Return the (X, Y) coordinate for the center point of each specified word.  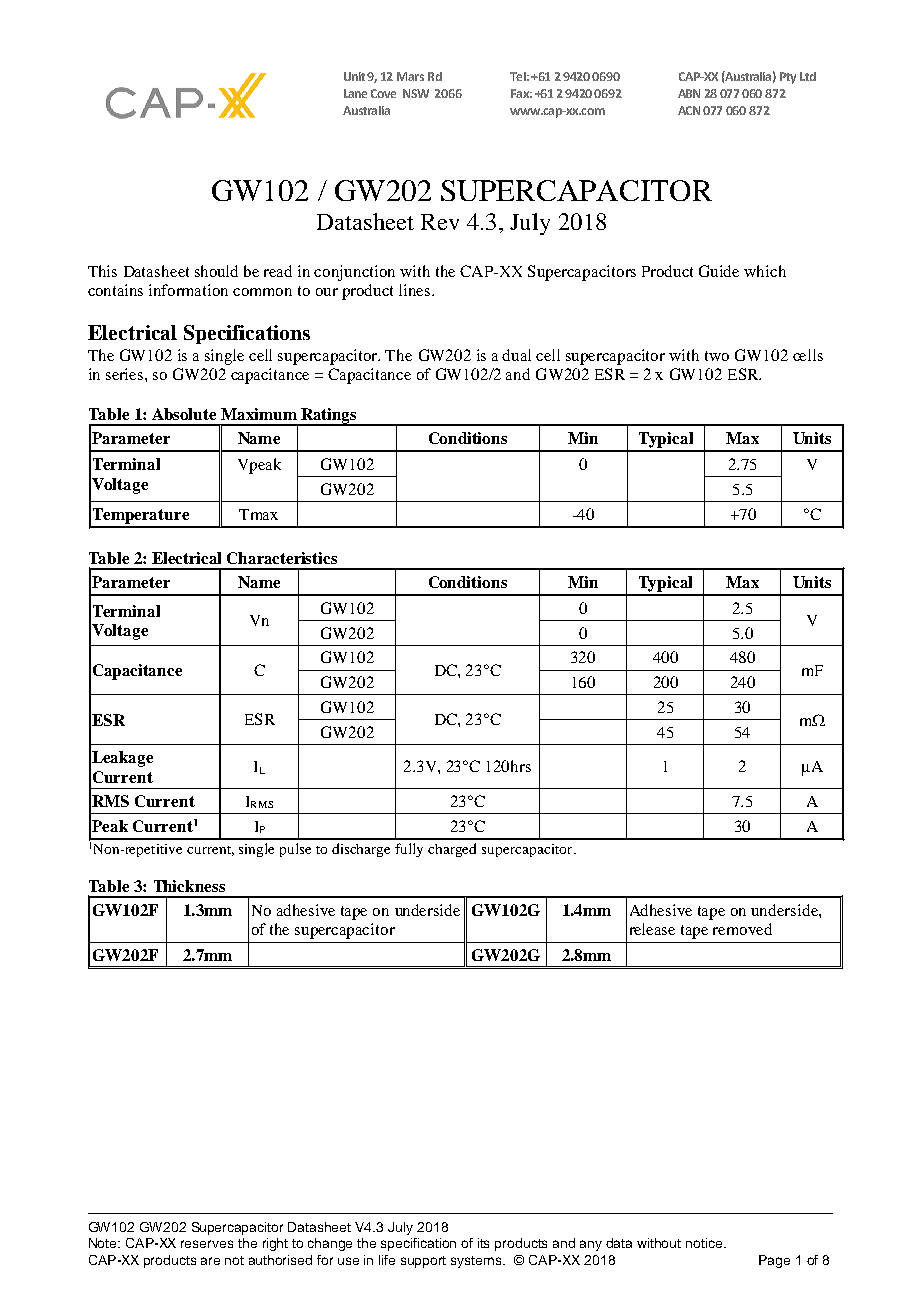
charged (452, 850)
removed (742, 929)
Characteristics (282, 558)
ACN (689, 110)
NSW (416, 93)
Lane (355, 93)
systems (477, 1262)
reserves (207, 1244)
